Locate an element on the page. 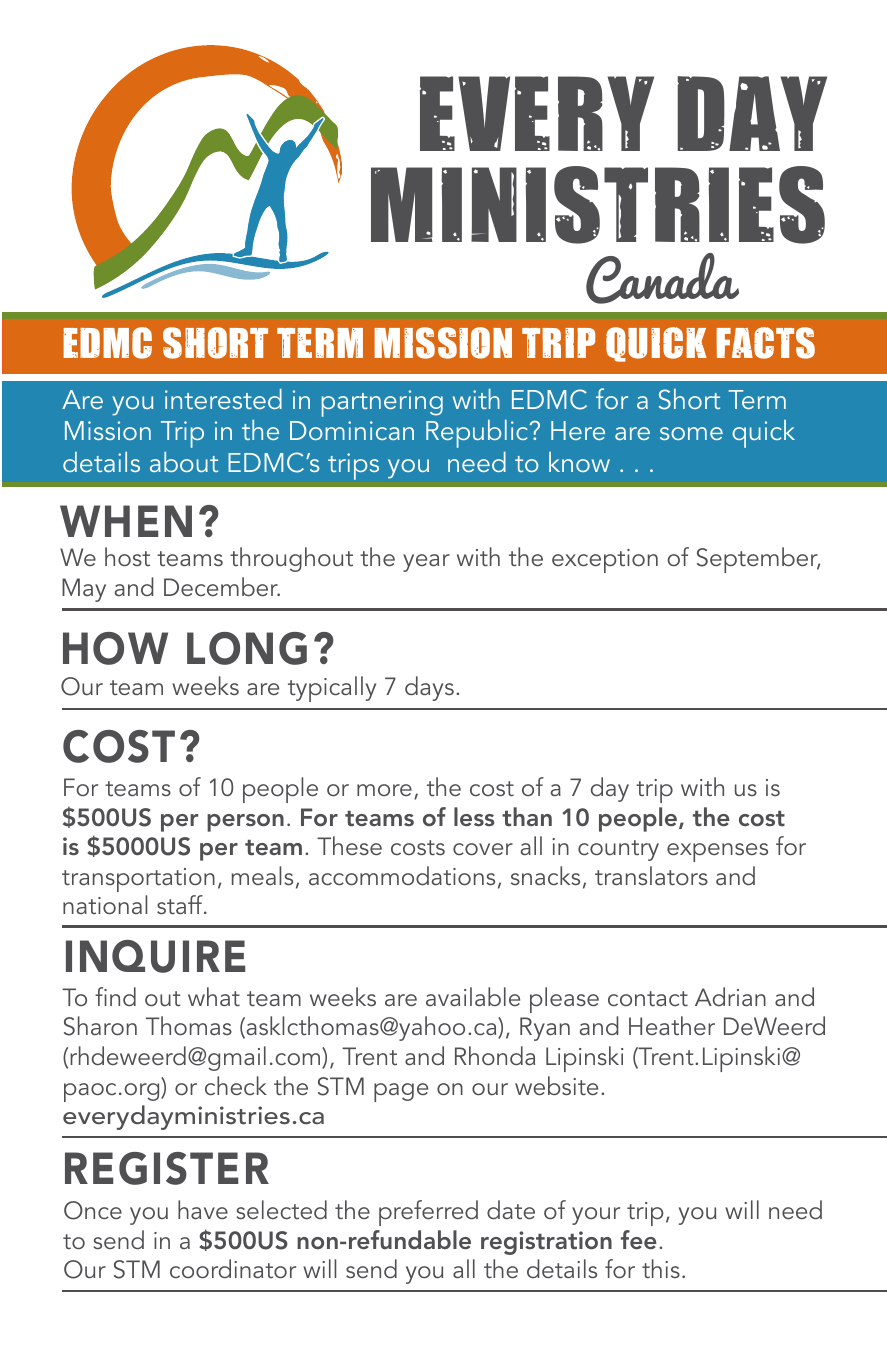 Image resolution: width=887 pixels, height=1372 pixels. September is located at coordinates (758, 560).
